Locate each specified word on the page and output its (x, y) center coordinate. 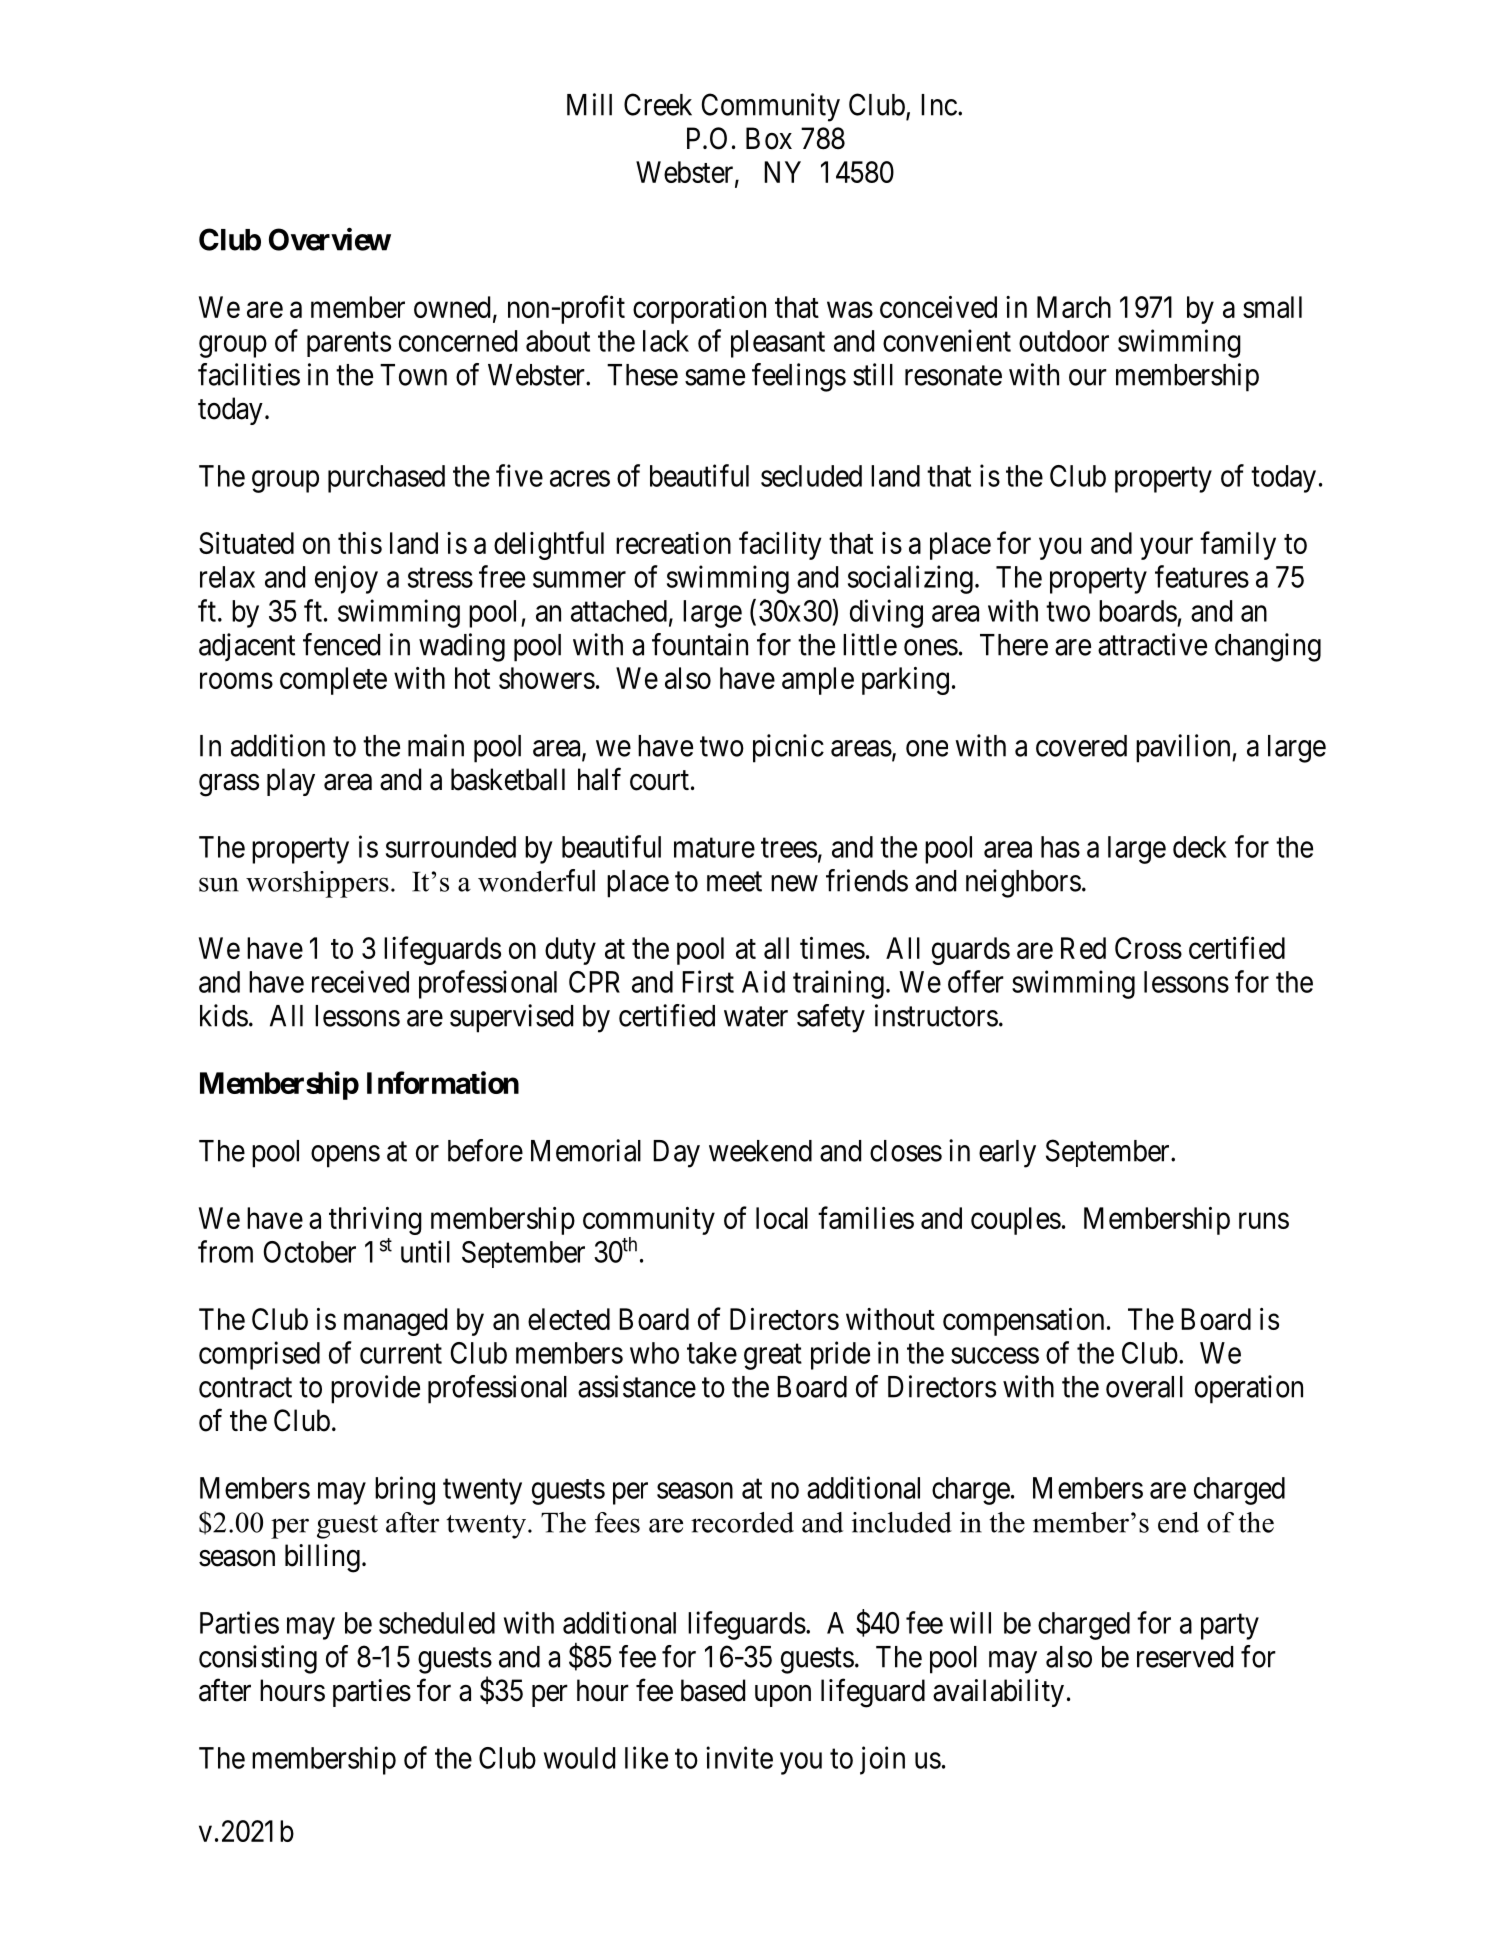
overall (1144, 1387)
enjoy (346, 579)
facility (780, 545)
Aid (763, 981)
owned (452, 307)
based (713, 1690)
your (1166, 549)
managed (395, 1322)
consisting (258, 1659)
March (1074, 307)
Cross (1148, 948)
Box (769, 138)
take (712, 1353)
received (360, 981)
